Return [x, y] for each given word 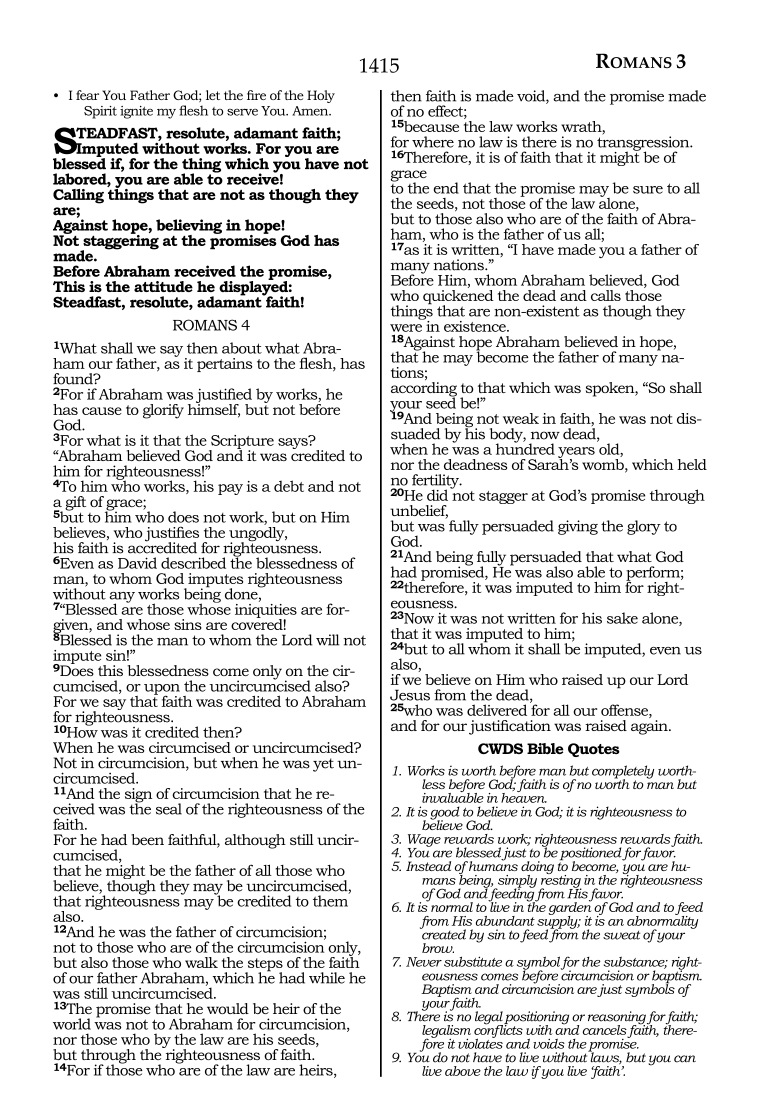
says [294, 442]
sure [648, 190]
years [576, 453]
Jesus [410, 695]
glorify [163, 411]
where [433, 142]
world [72, 1024]
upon [162, 690]
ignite [136, 112]
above [463, 1071]
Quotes [594, 750]
